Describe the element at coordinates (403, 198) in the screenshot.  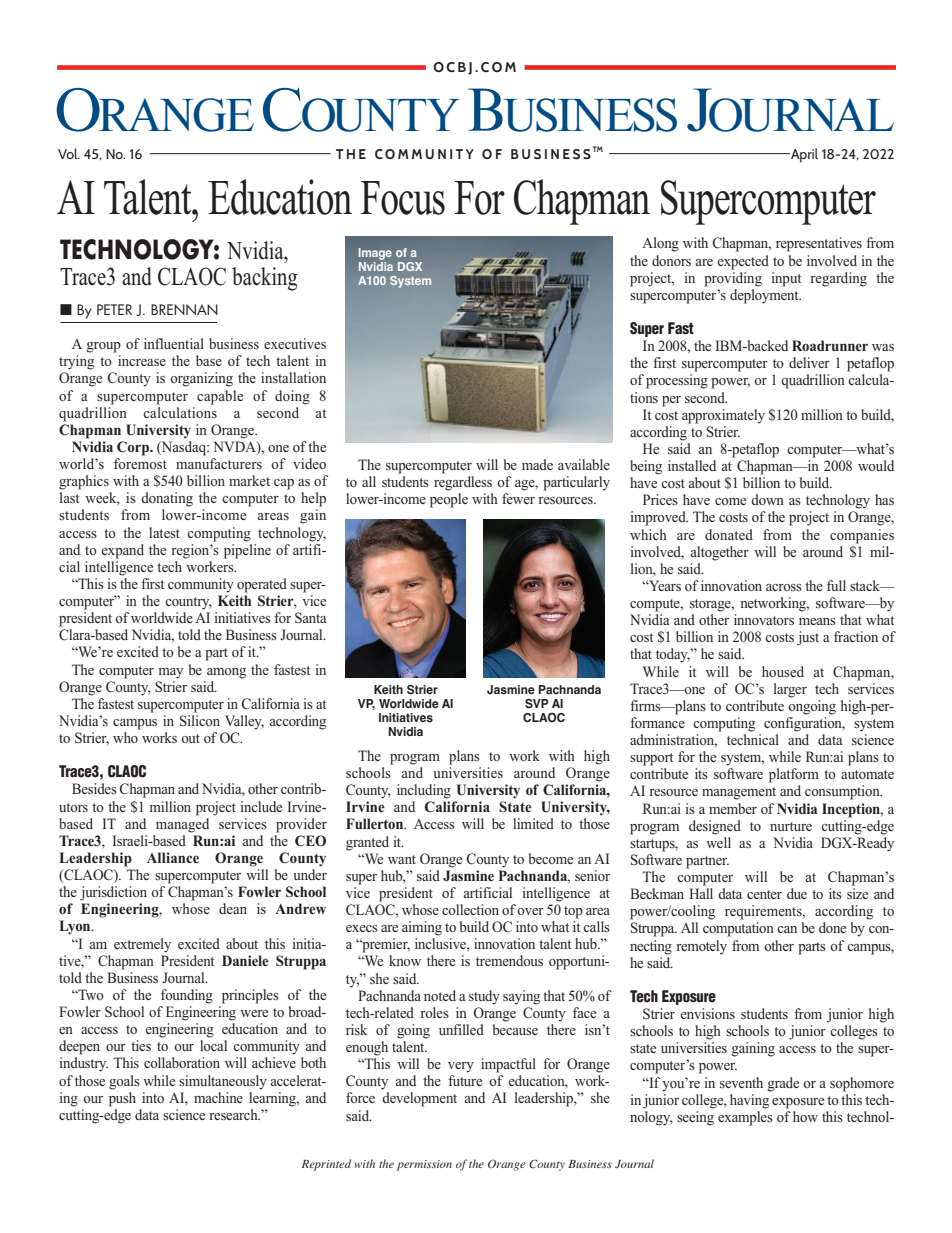
I see `Focus` at that location.
